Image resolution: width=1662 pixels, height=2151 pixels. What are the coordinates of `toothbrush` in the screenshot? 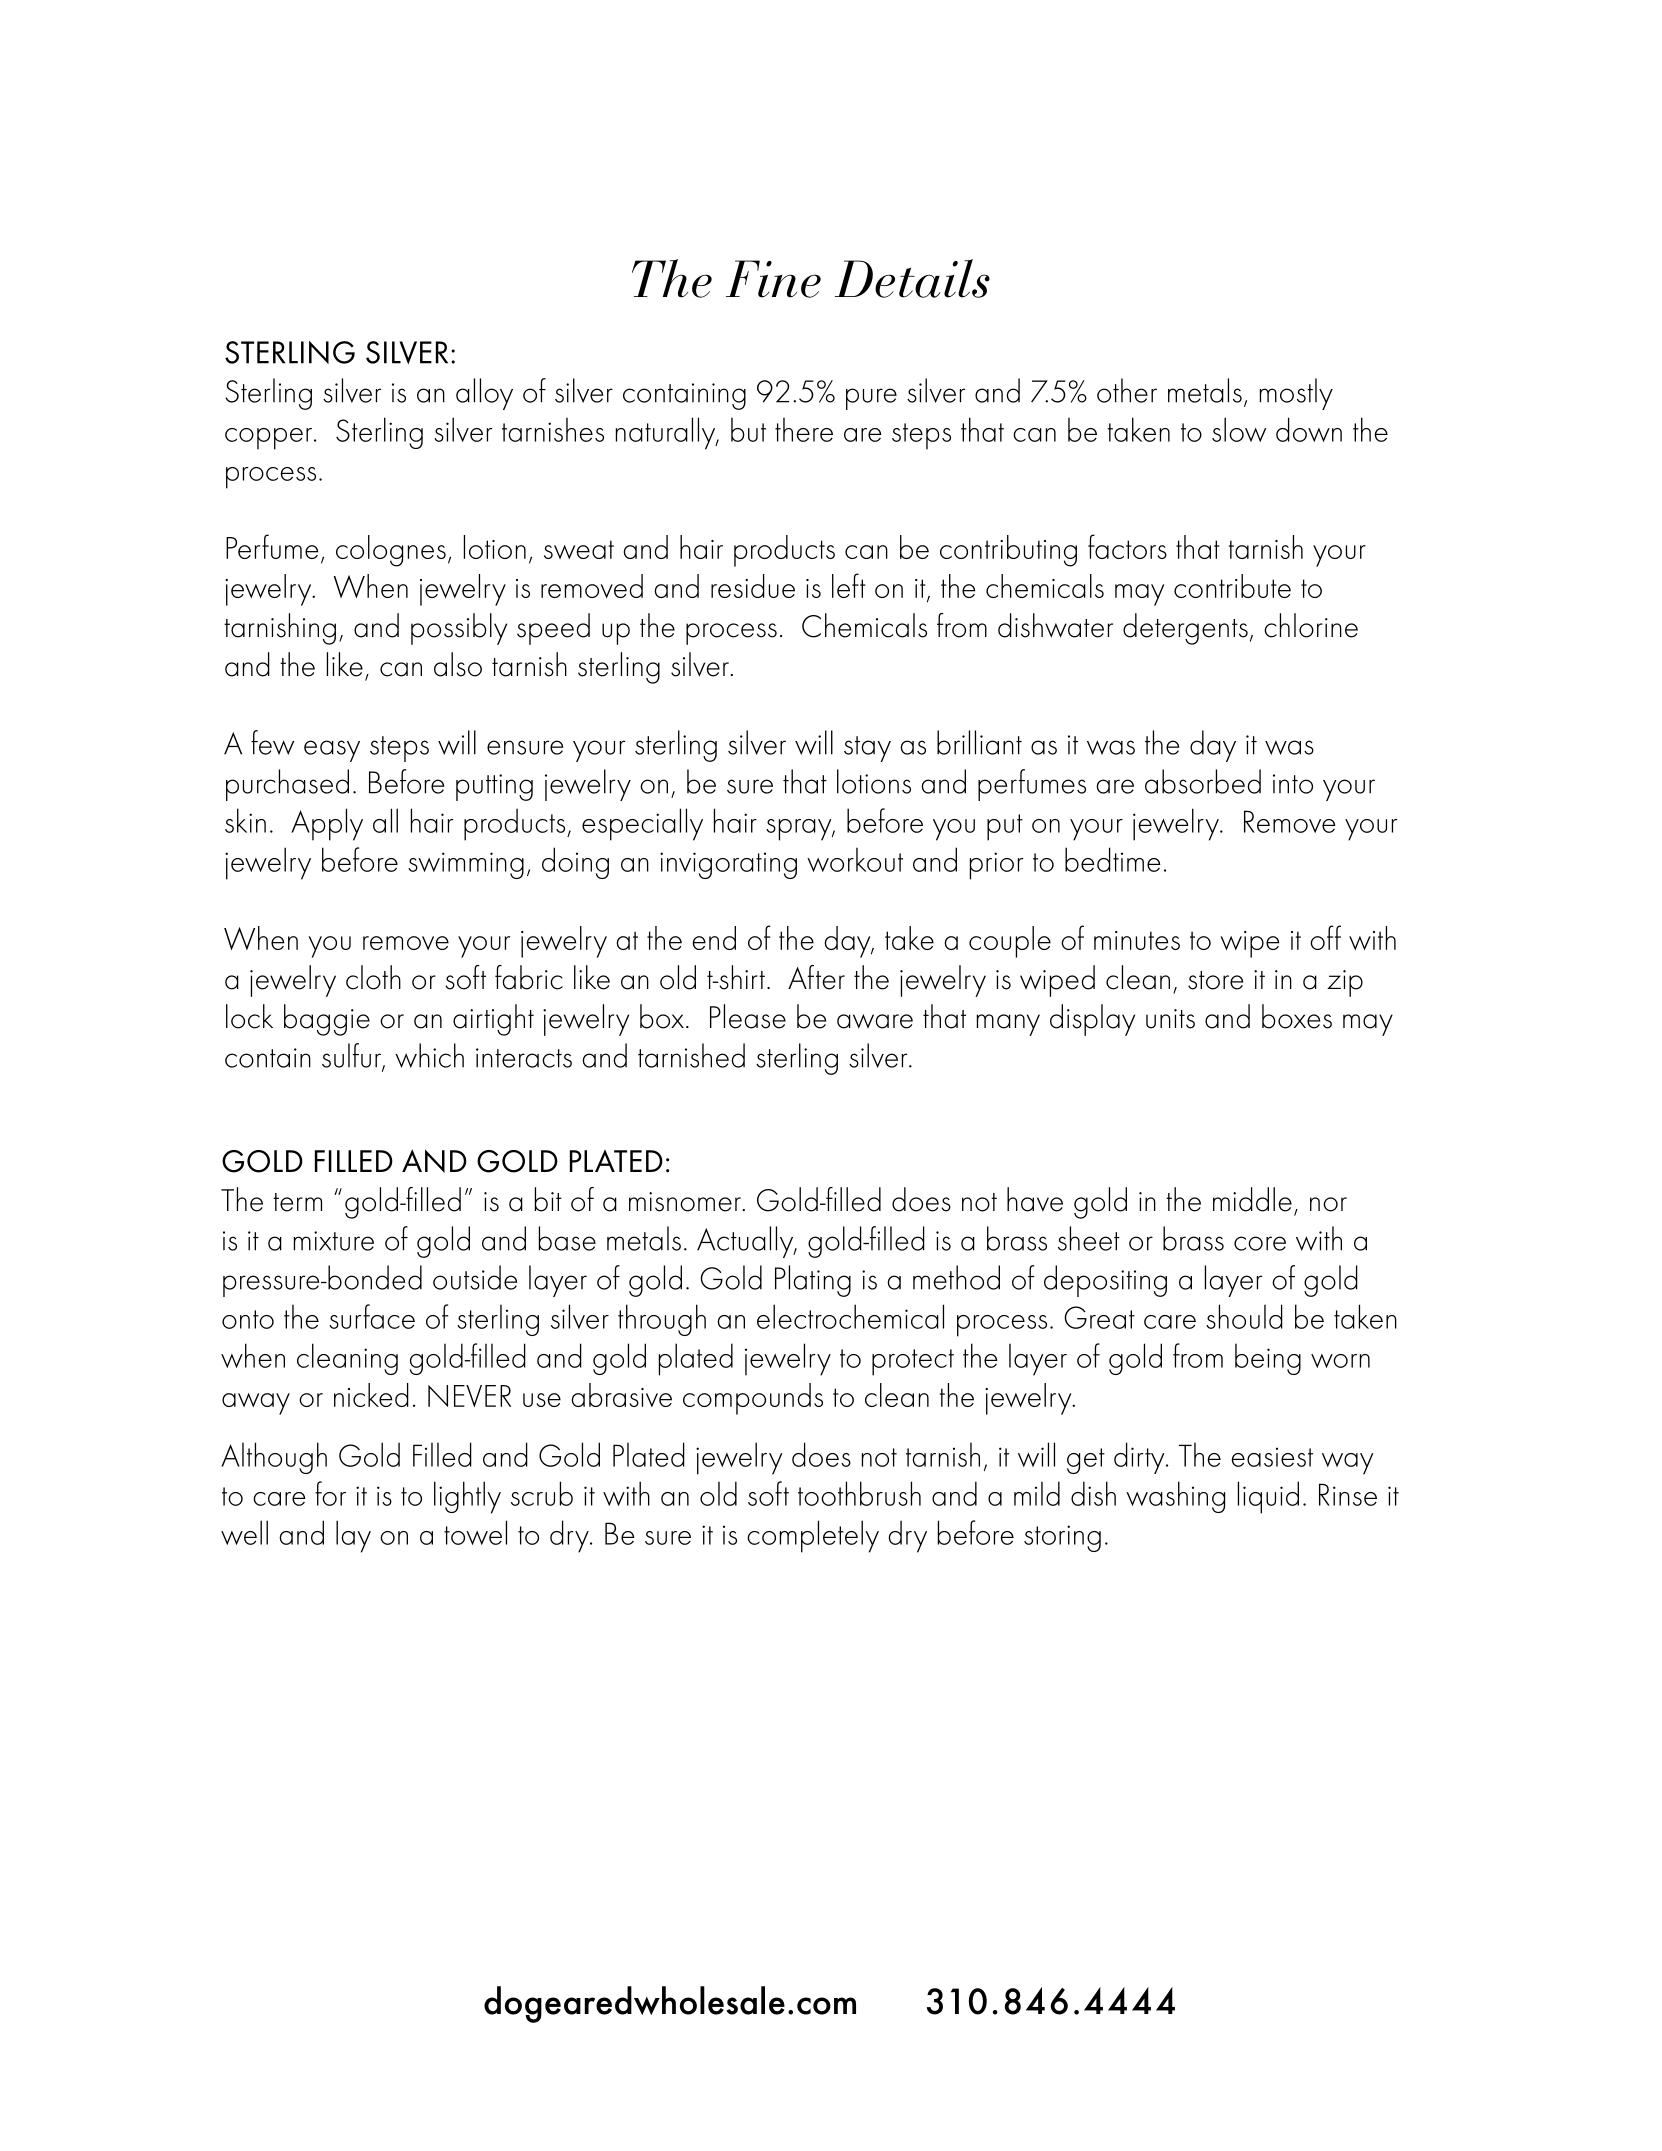 It's located at (859, 1493).
